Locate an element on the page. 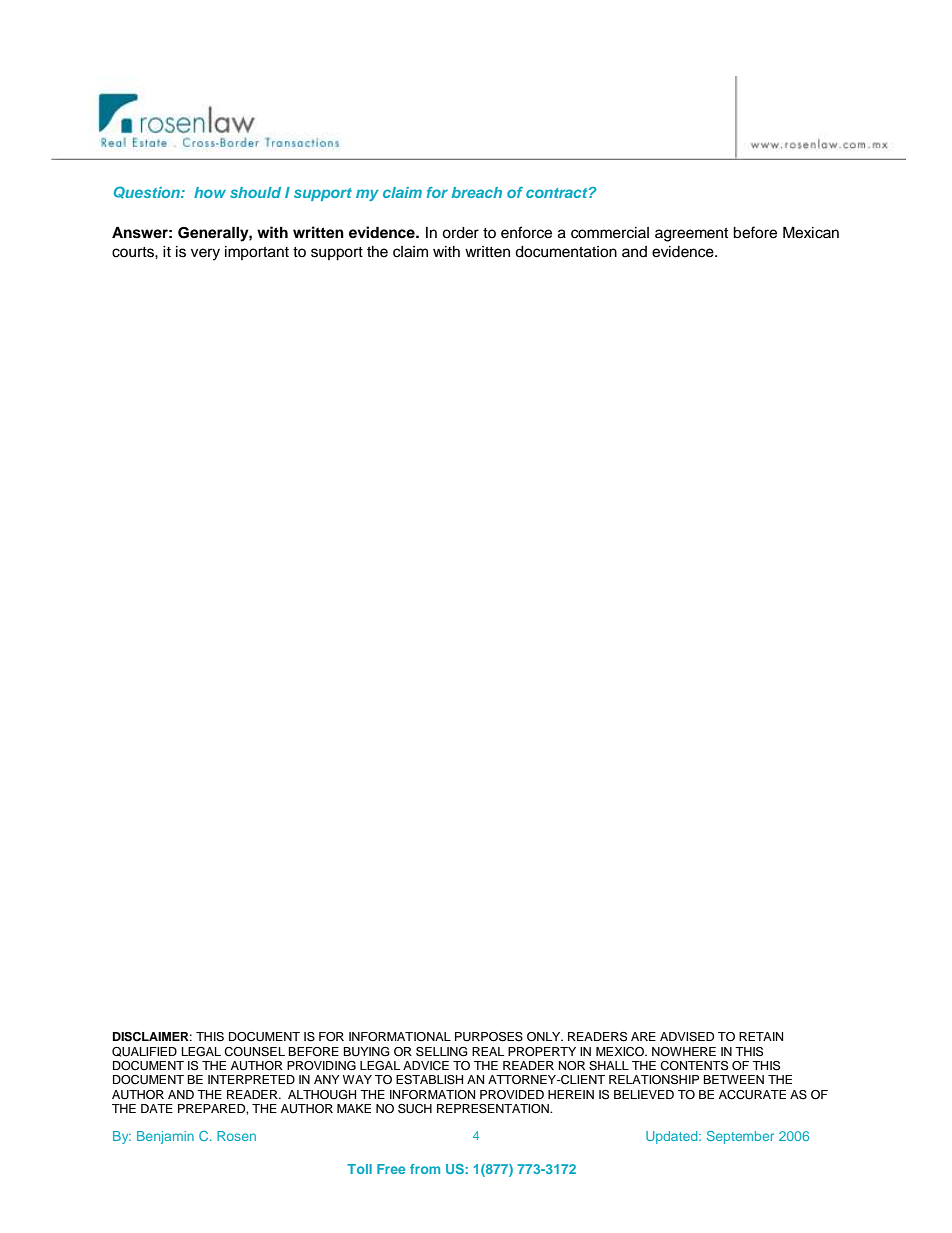  QUALIFIED is located at coordinates (144, 1052).
